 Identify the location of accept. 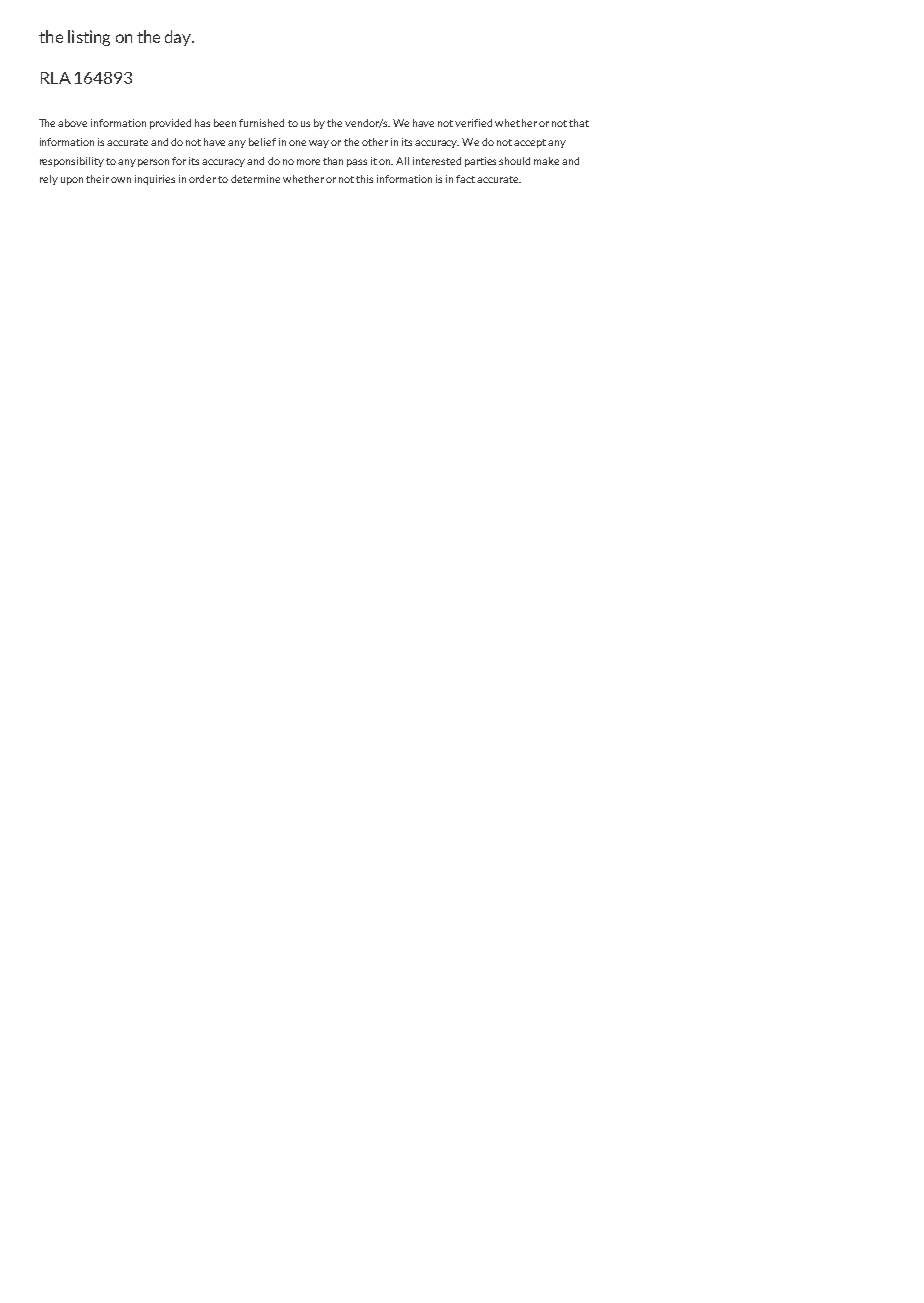
(530, 143).
